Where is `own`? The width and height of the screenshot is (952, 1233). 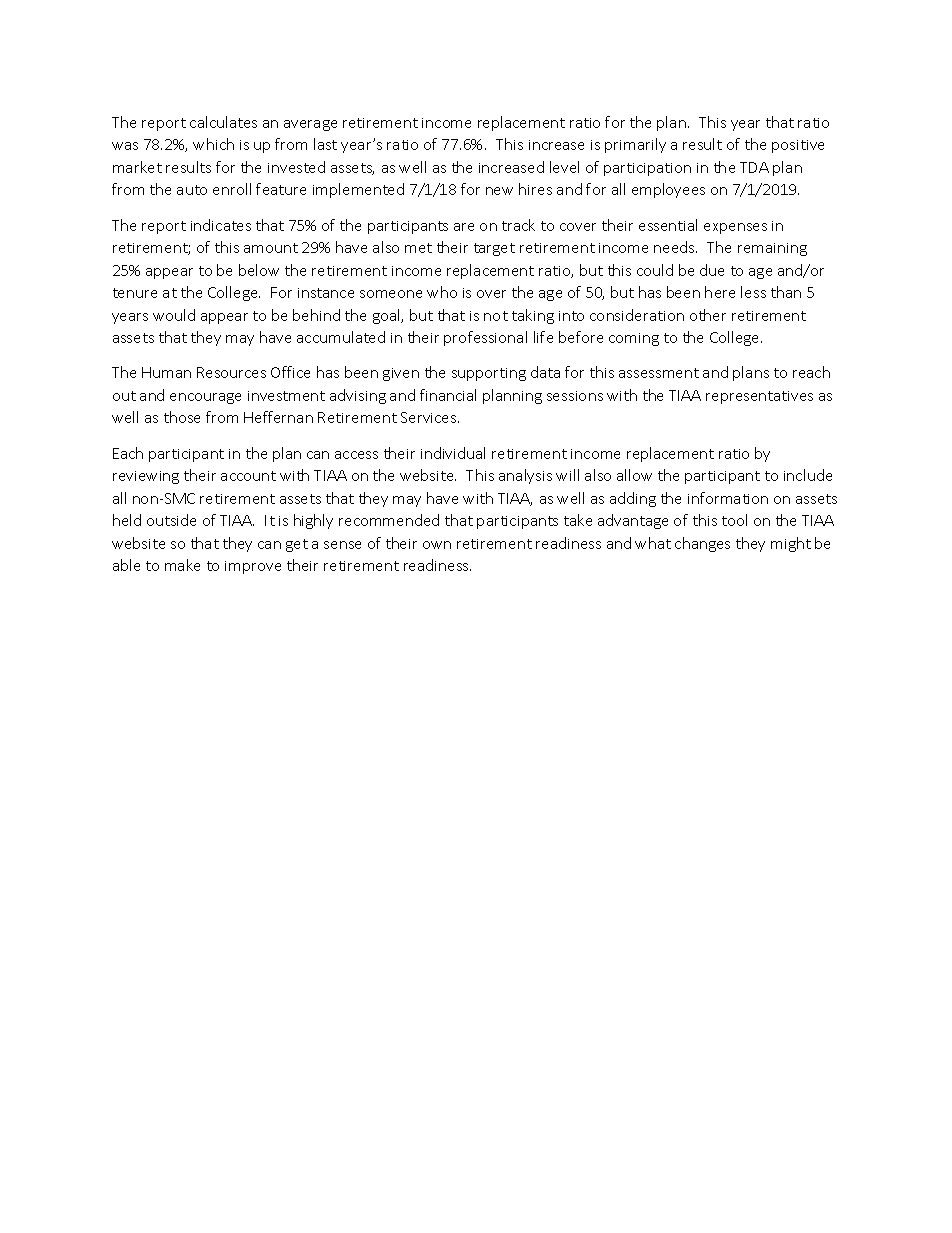
own is located at coordinates (437, 545).
